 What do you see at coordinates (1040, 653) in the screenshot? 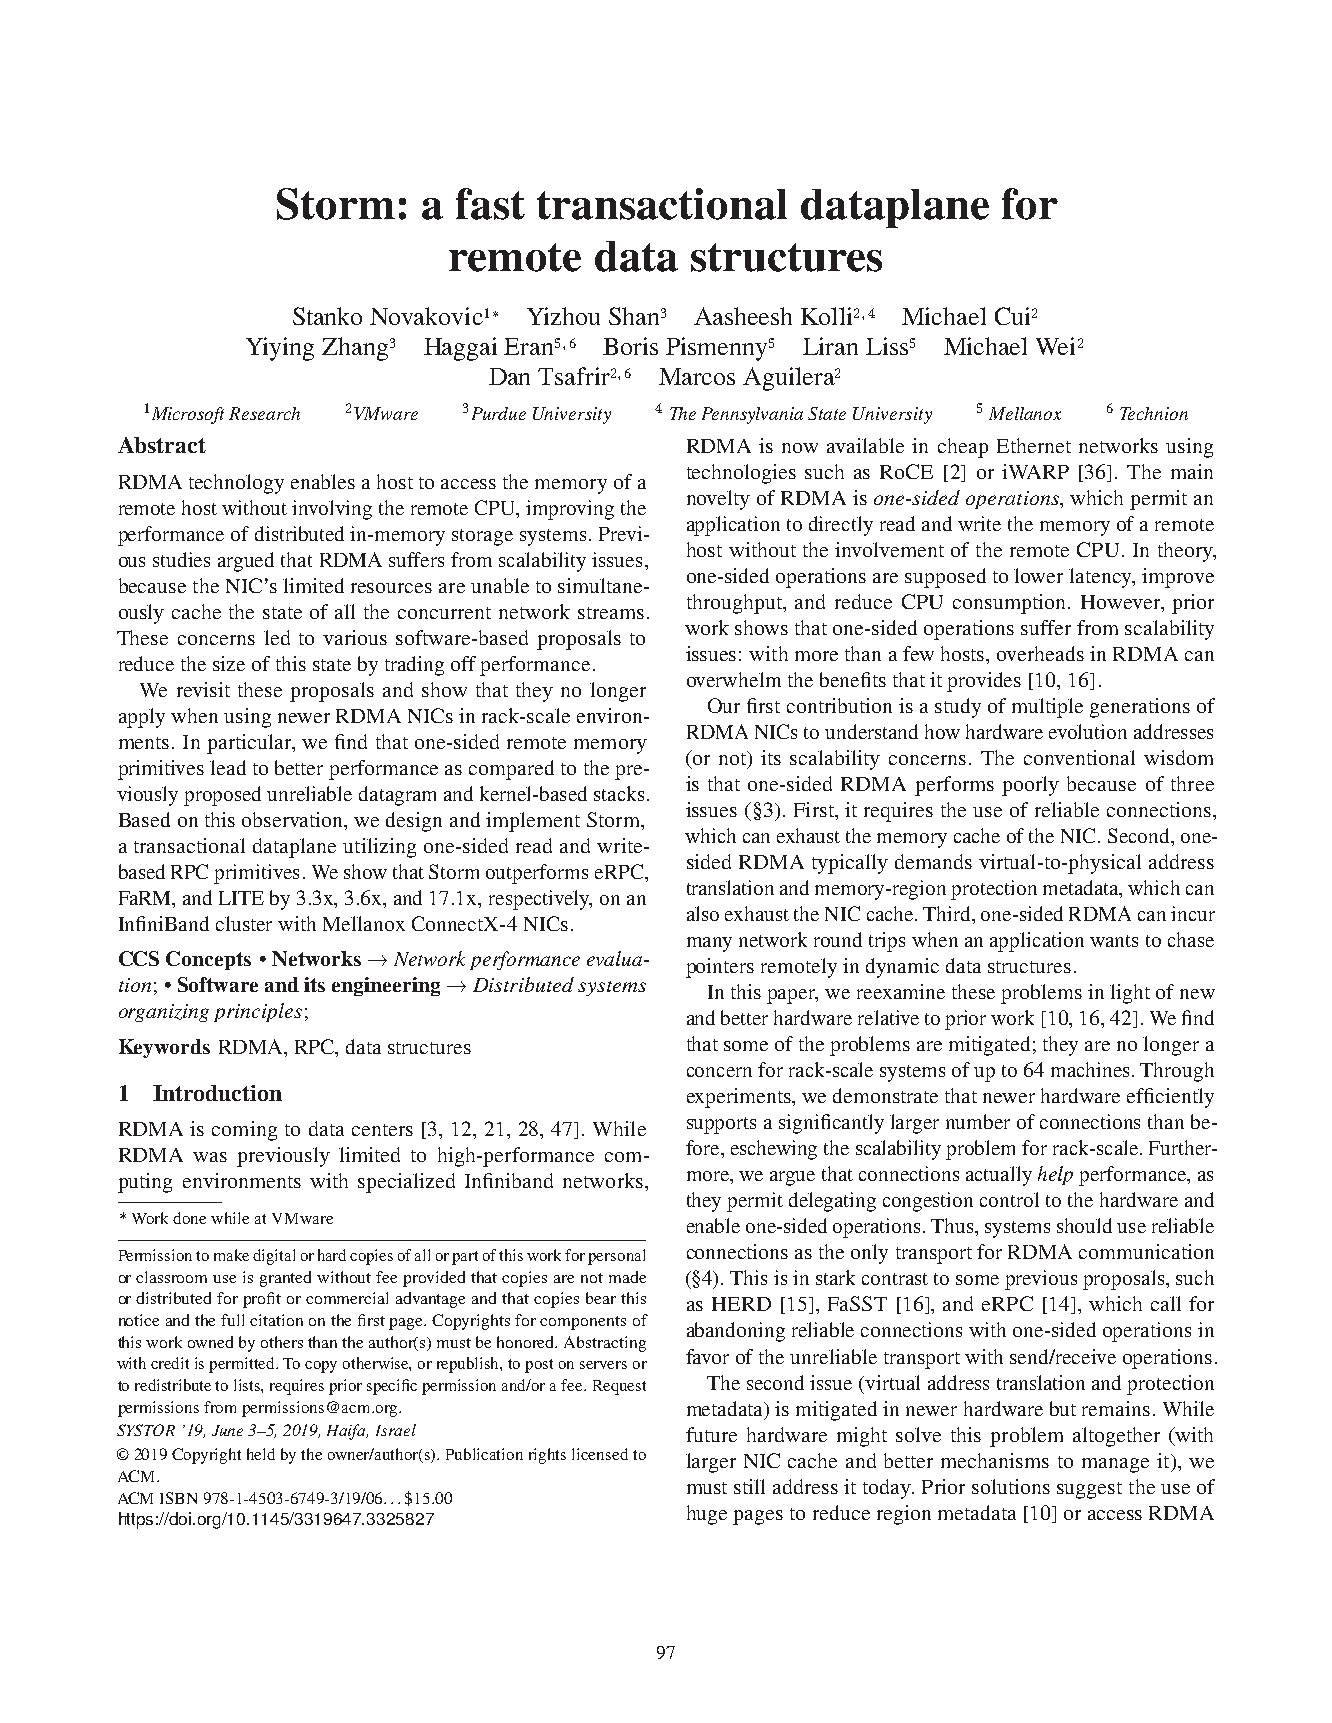
I see `overheads` at bounding box center [1040, 653].
